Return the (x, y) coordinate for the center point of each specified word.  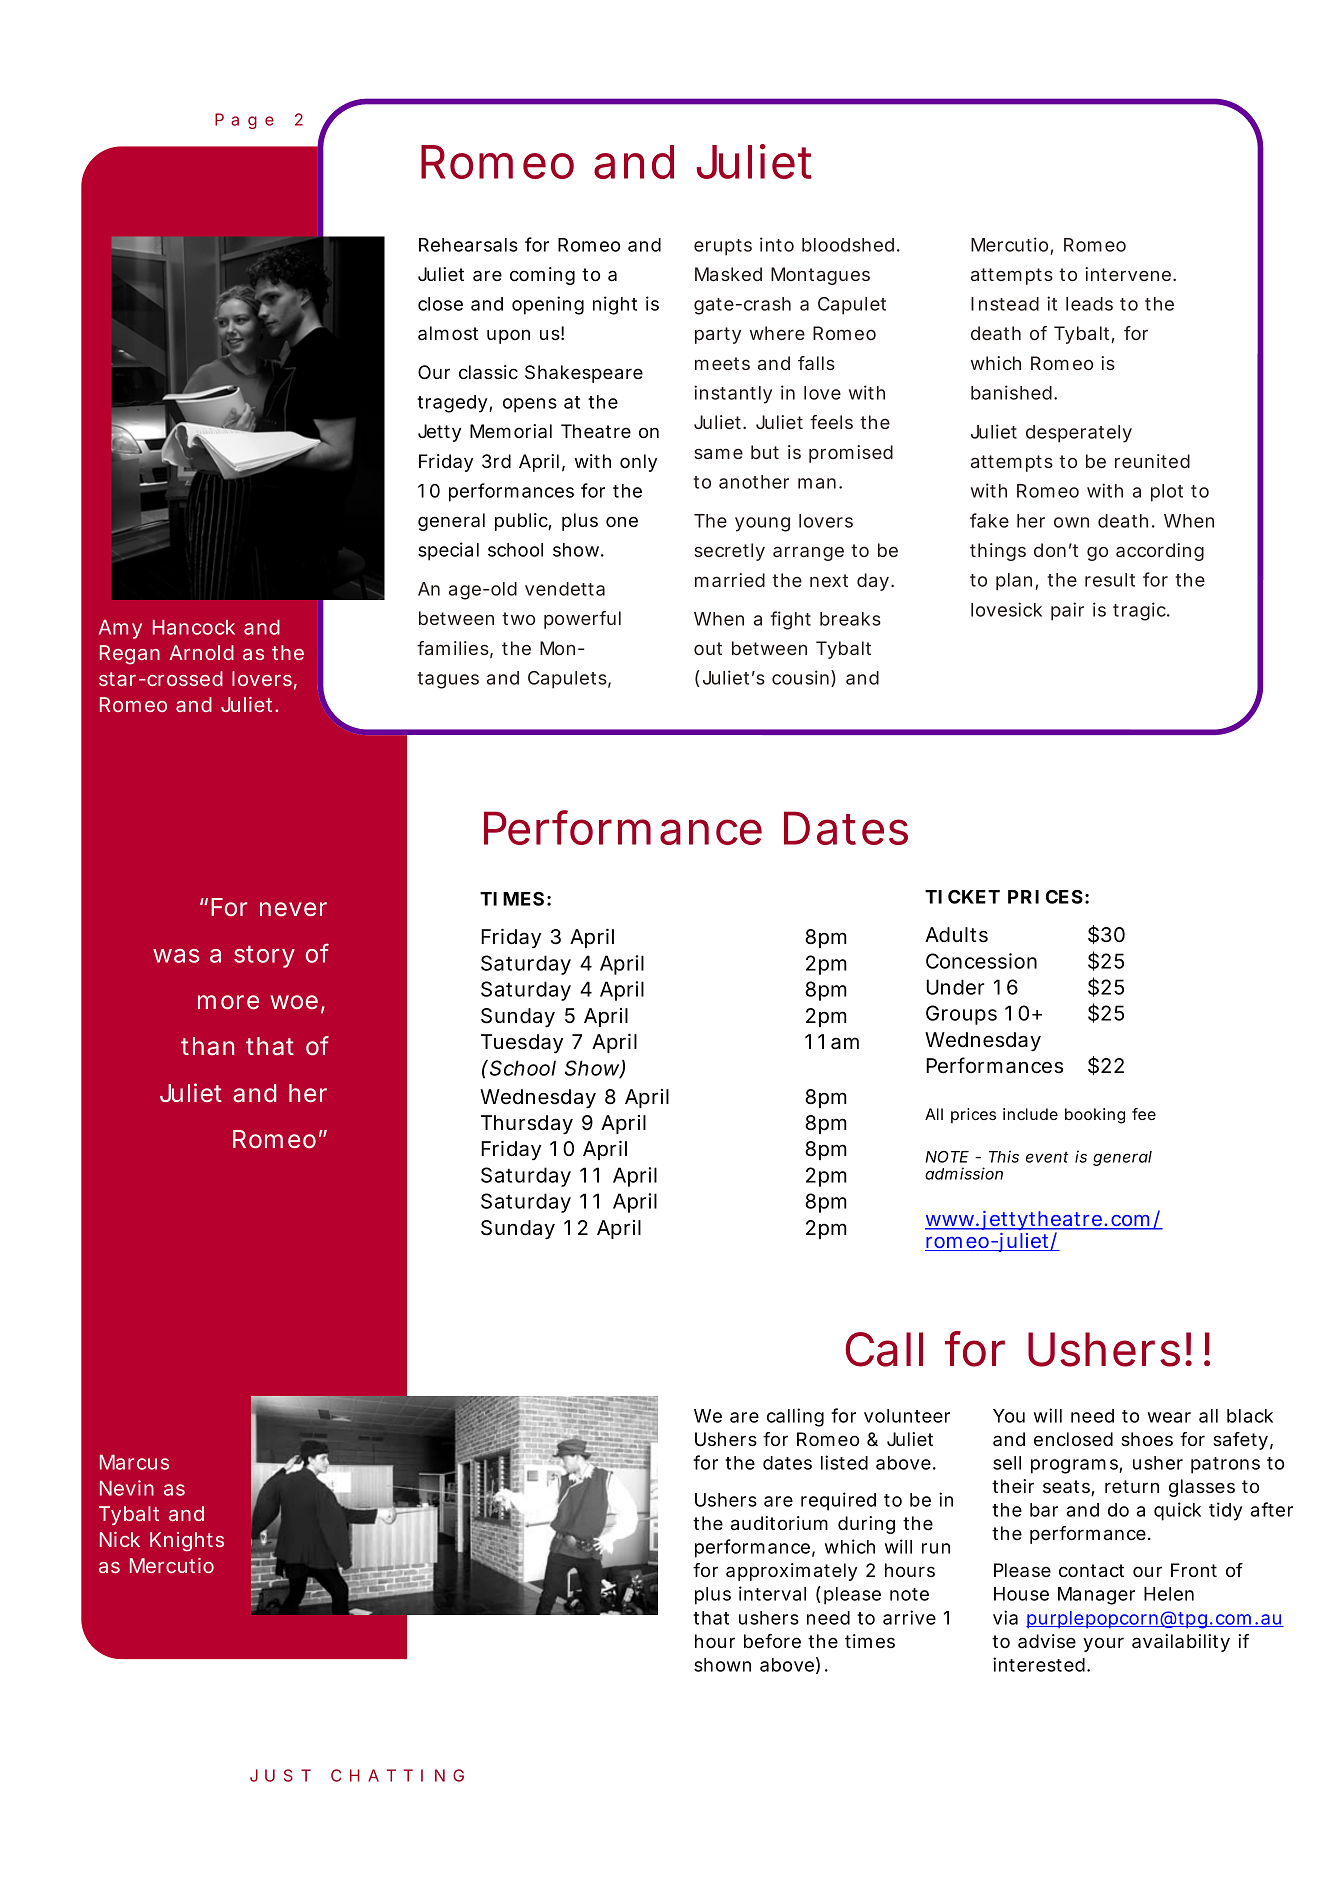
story (264, 957)
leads (1089, 304)
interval (772, 1593)
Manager (1096, 1596)
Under (955, 987)
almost (448, 333)
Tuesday (522, 1043)
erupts (723, 247)
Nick (120, 1539)
